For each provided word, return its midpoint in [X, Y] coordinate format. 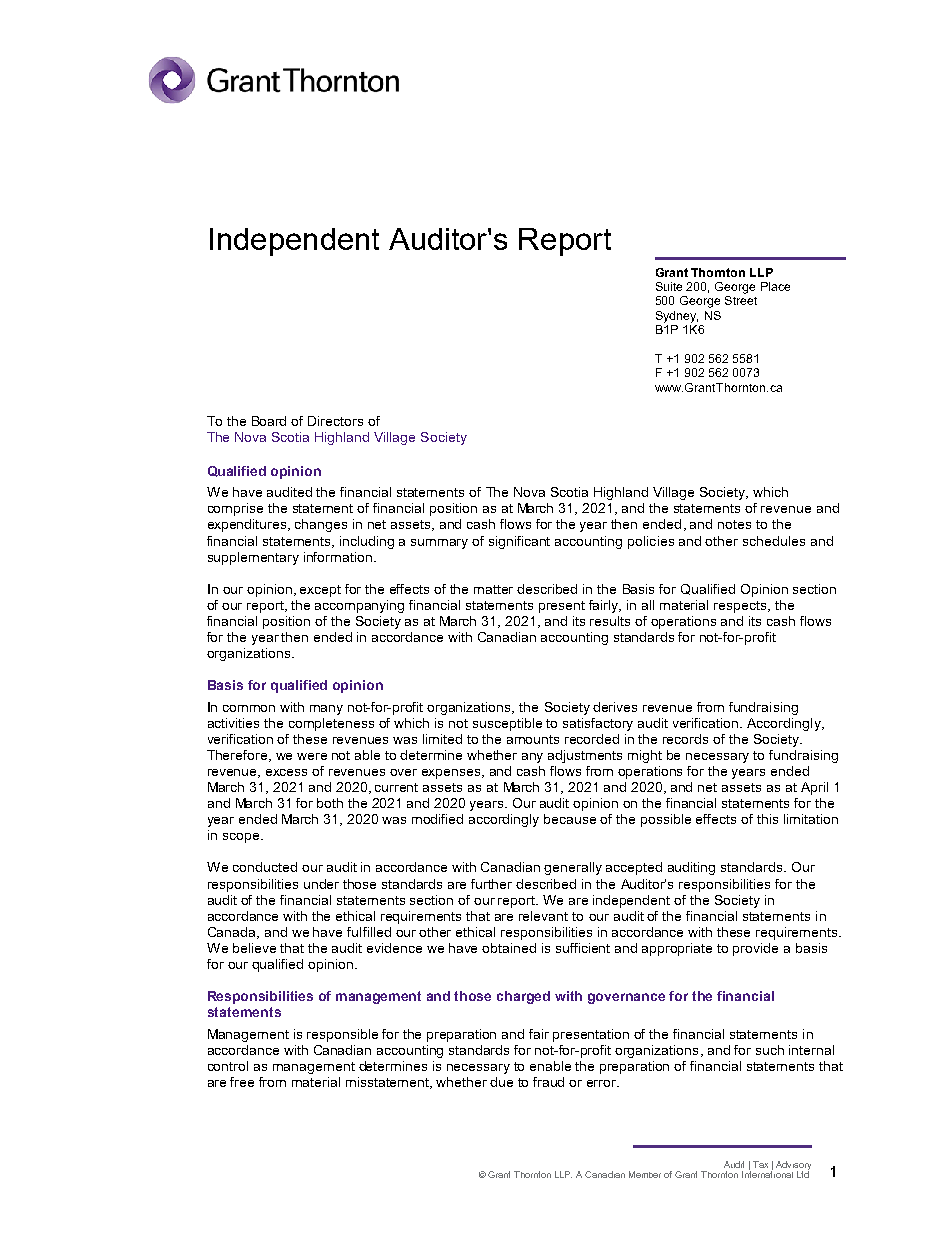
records [685, 739]
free [242, 1082]
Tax [760, 1164]
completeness [331, 724]
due [501, 1082]
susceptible [507, 724]
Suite [669, 286]
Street [741, 300]
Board [269, 421]
